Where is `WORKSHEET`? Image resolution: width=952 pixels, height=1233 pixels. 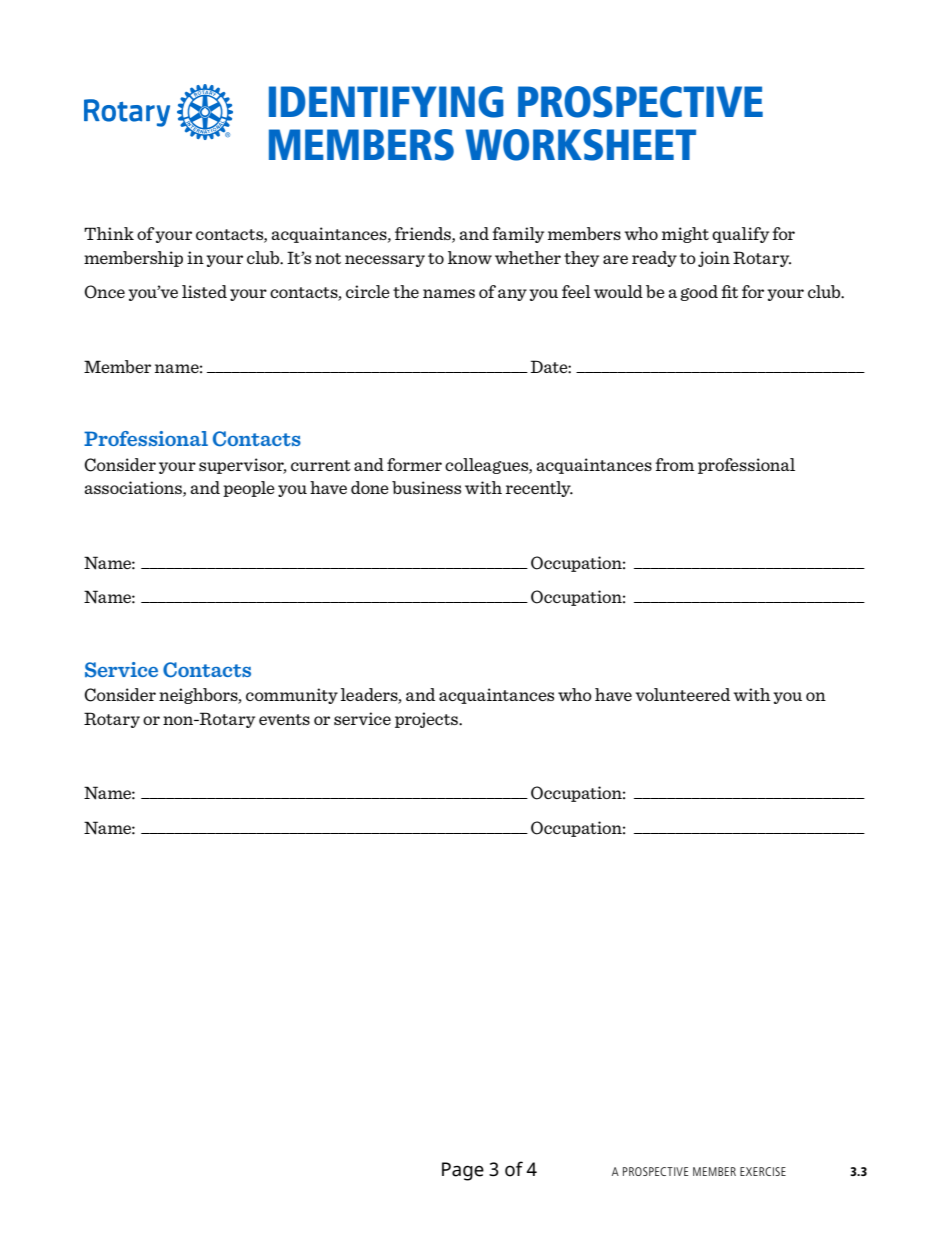
WORKSHEET is located at coordinates (581, 145).
